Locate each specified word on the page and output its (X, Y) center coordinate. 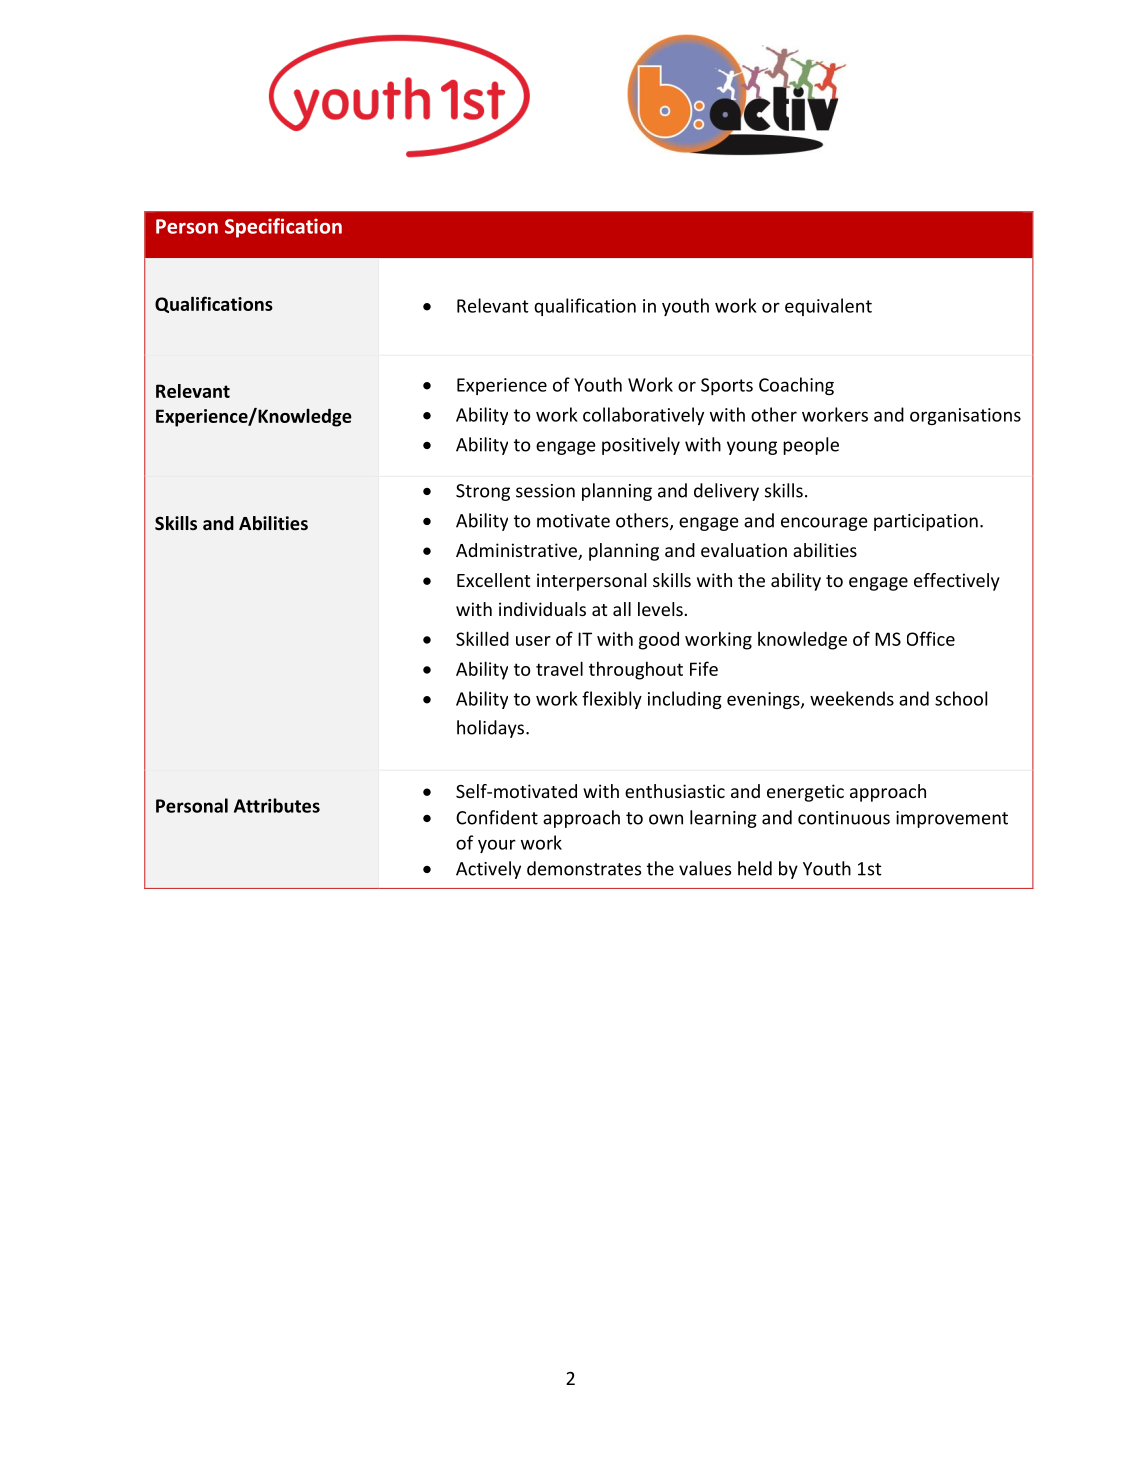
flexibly (612, 700)
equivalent (828, 307)
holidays (492, 729)
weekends (852, 698)
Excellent (493, 580)
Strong (483, 492)
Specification (283, 228)
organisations (965, 416)
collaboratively (643, 416)
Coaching (796, 386)
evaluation (744, 550)
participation (926, 522)
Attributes (277, 805)
